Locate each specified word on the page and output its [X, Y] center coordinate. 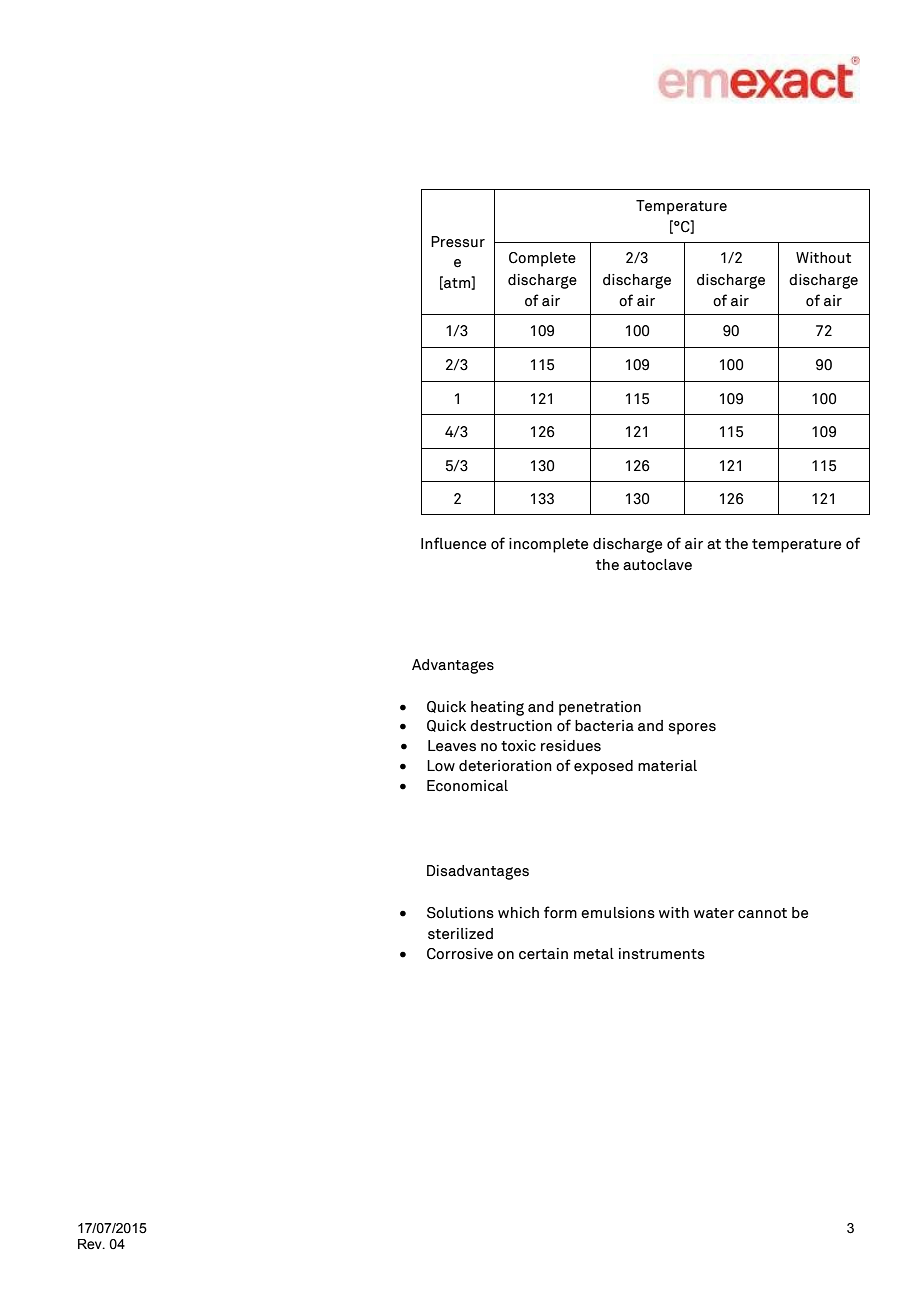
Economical [467, 786]
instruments [662, 954]
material [667, 766]
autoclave [657, 565]
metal [594, 954]
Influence [453, 543]
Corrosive [460, 954]
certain [543, 954]
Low [441, 766]
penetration [600, 708]
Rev [91, 1244]
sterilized [460, 934]
